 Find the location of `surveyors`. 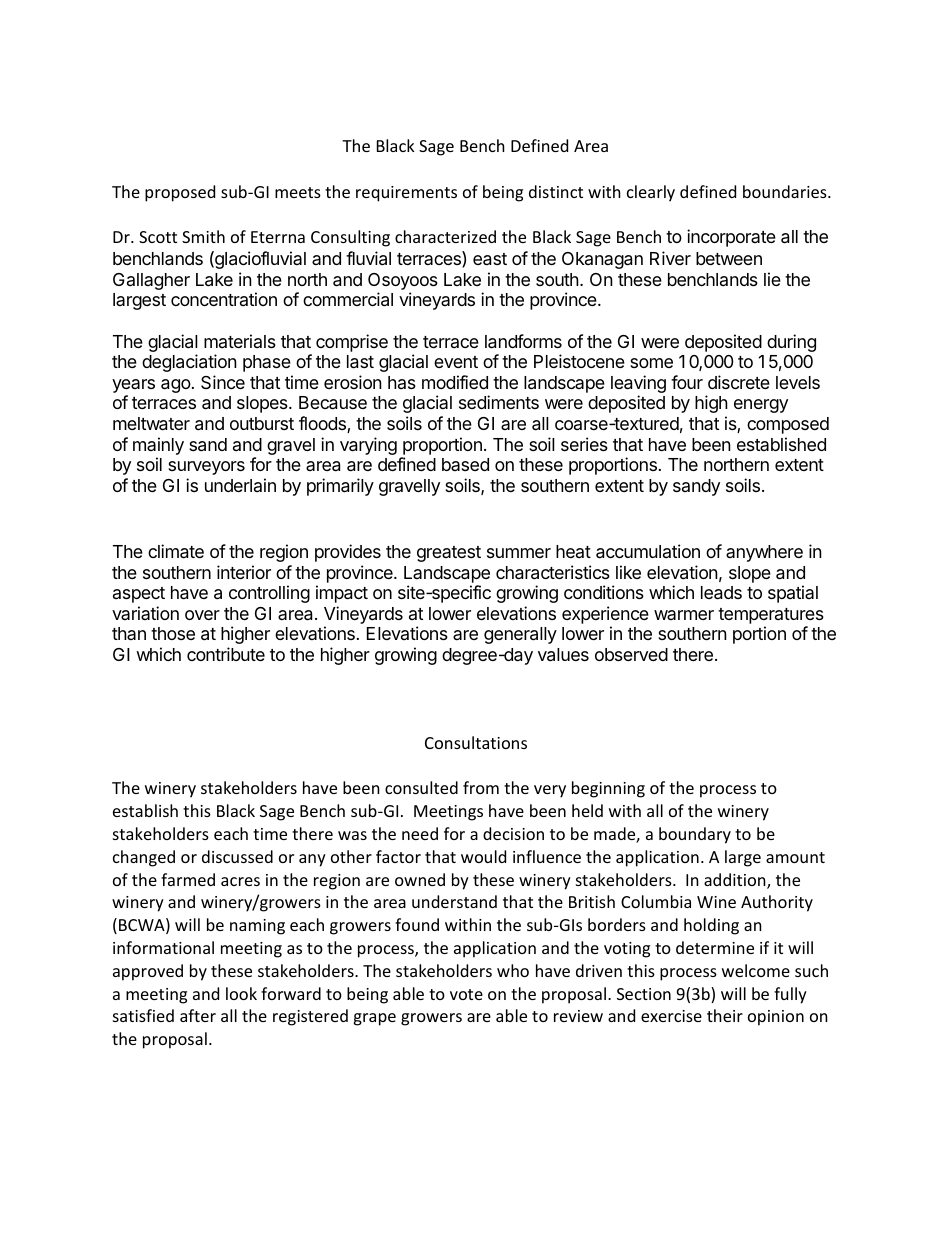

surveyors is located at coordinates (206, 468).
